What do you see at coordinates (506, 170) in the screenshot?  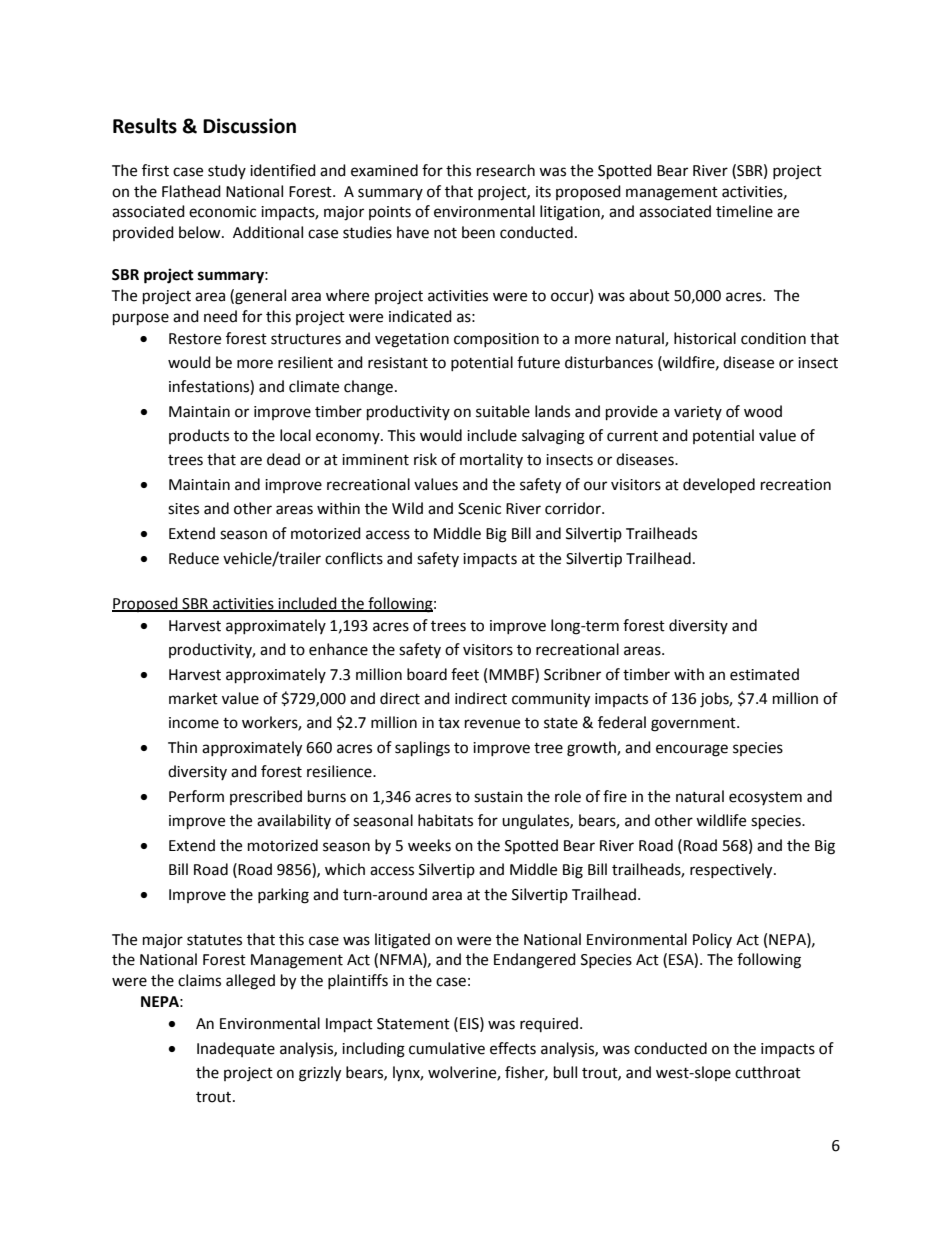 I see `research` at bounding box center [506, 170].
